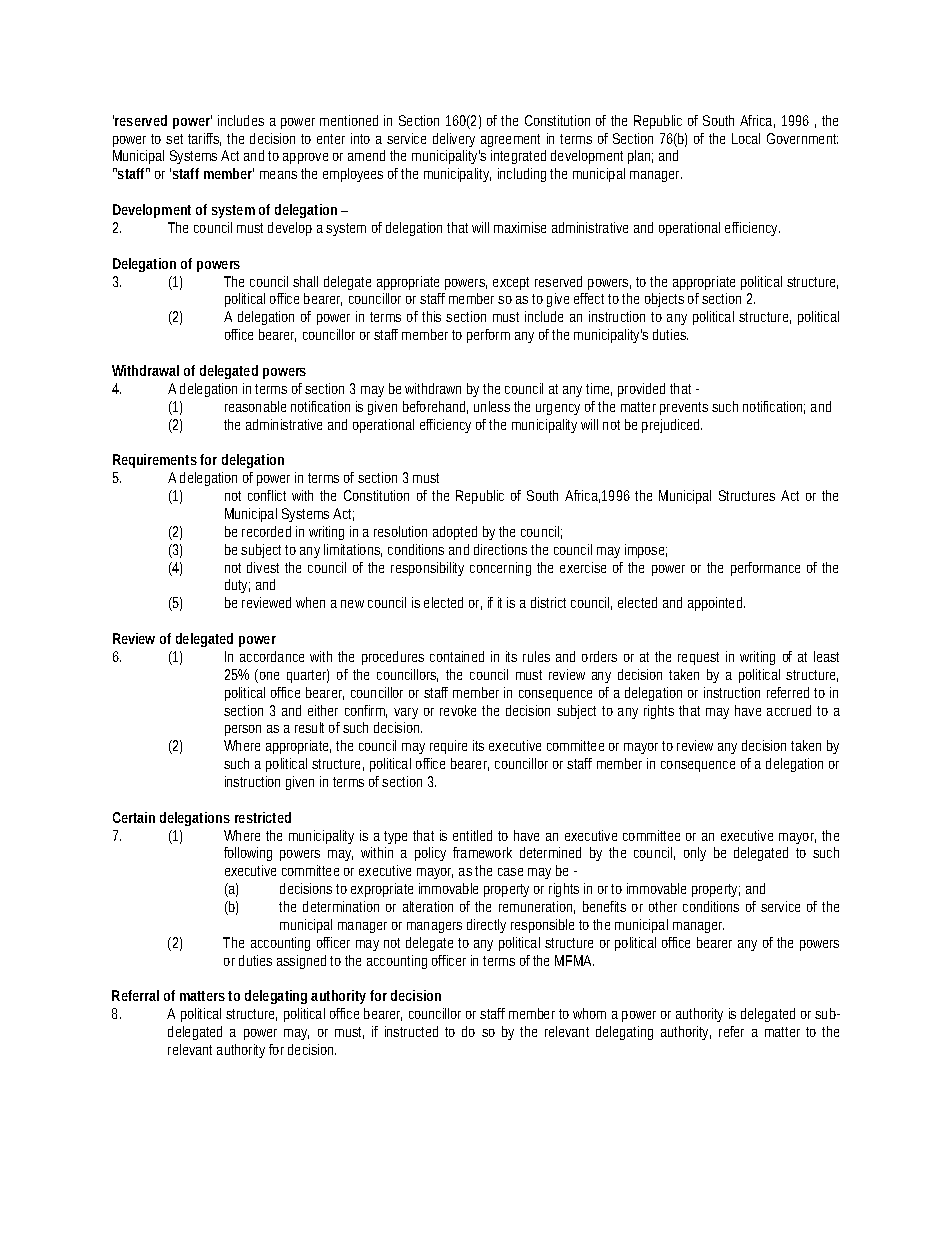 The height and width of the page is (1233, 952). I want to click on instructed, so click(411, 1031).
